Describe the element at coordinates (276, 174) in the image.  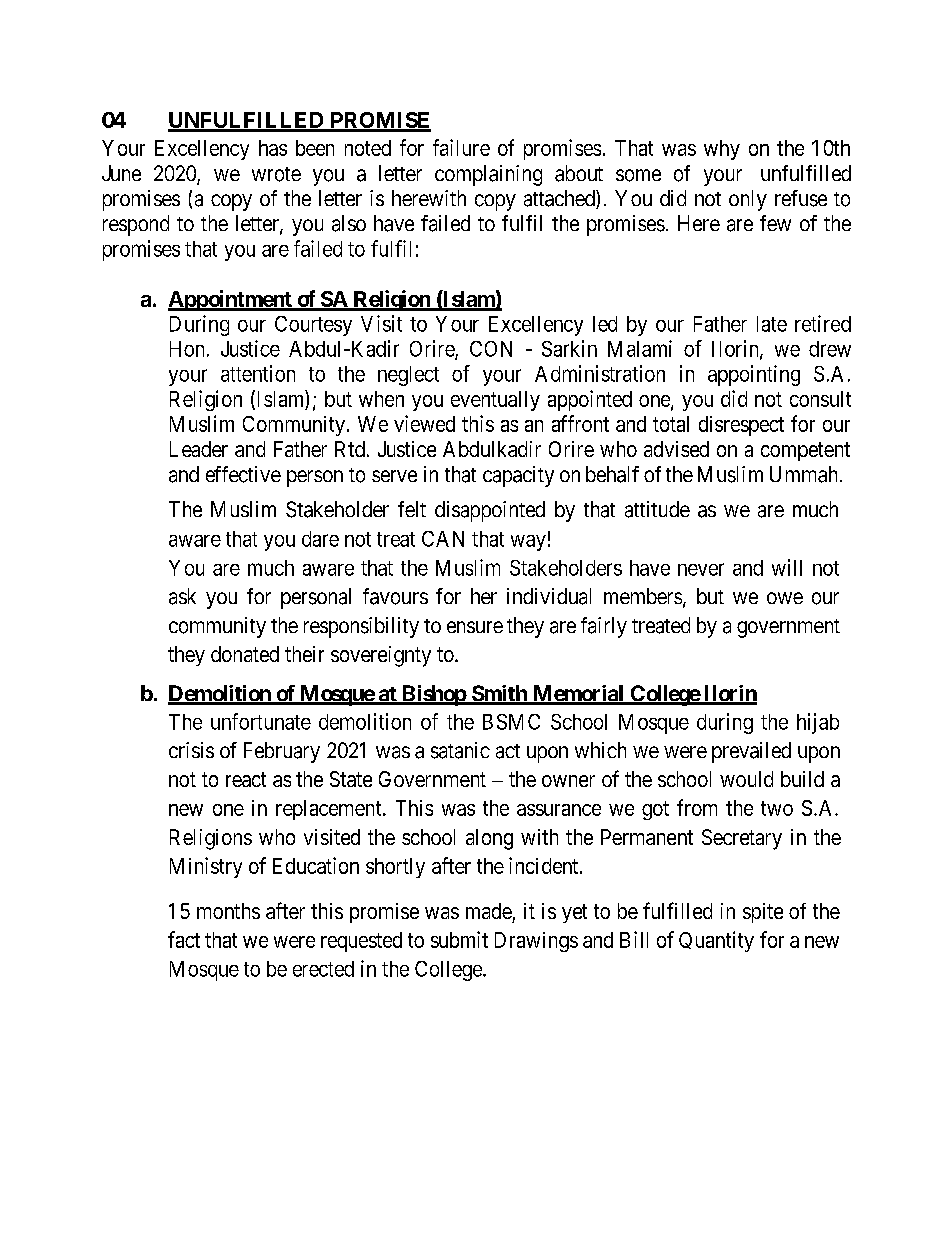
I see `wrote` at that location.
